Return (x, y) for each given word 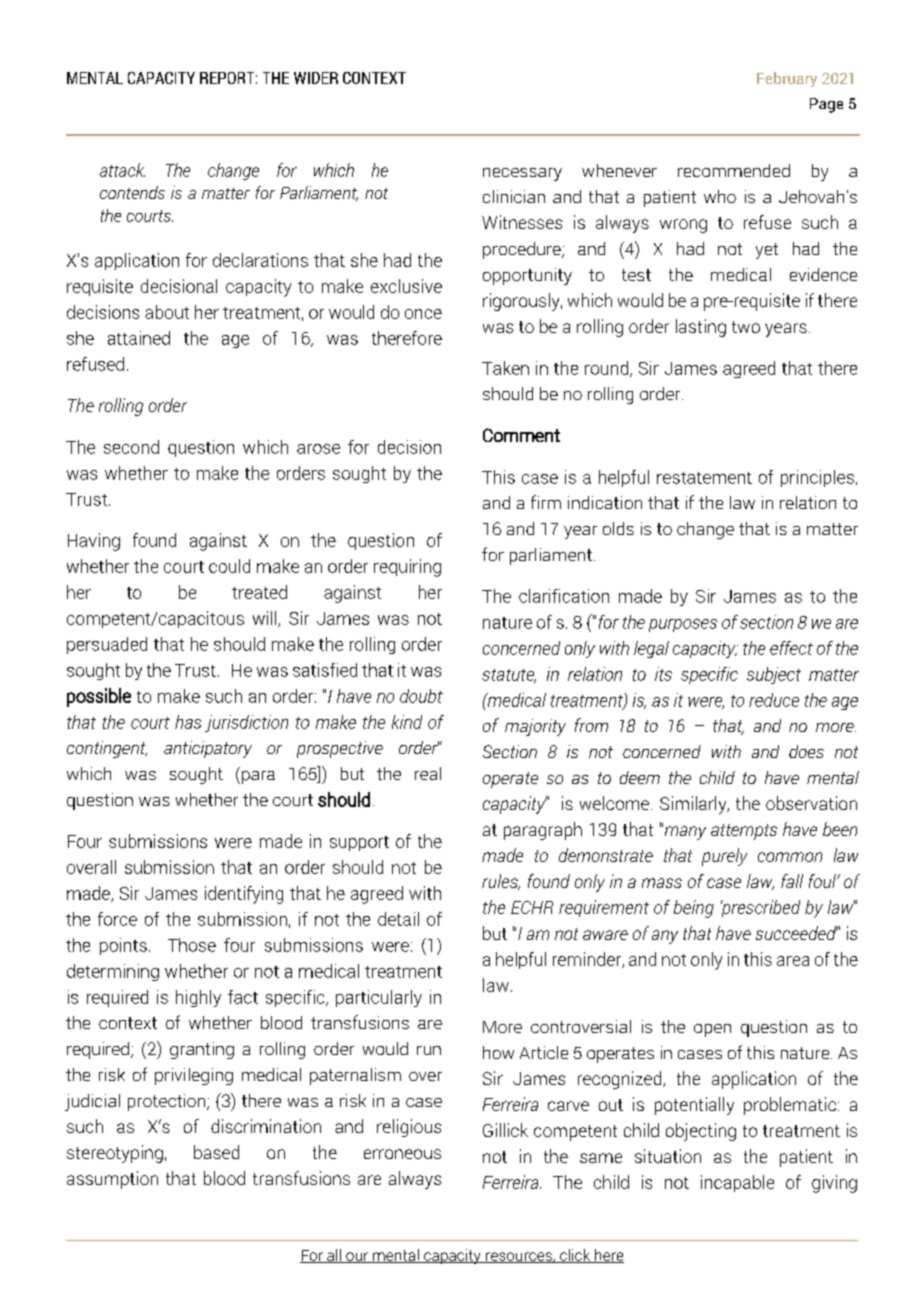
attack (122, 170)
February (787, 79)
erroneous (402, 1154)
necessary (522, 174)
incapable (737, 1183)
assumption (112, 1180)
